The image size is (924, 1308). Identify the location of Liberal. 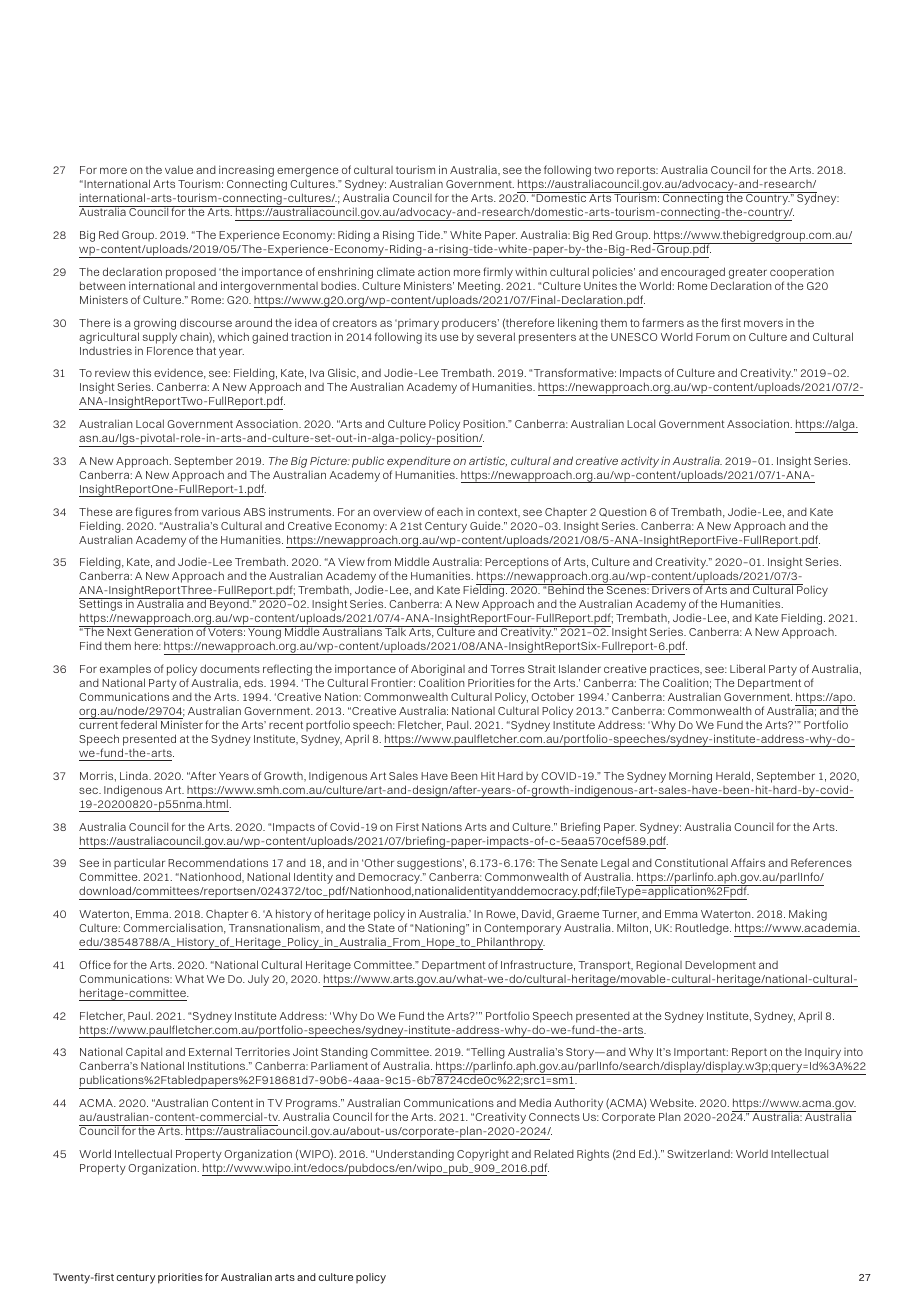
(747, 668).
